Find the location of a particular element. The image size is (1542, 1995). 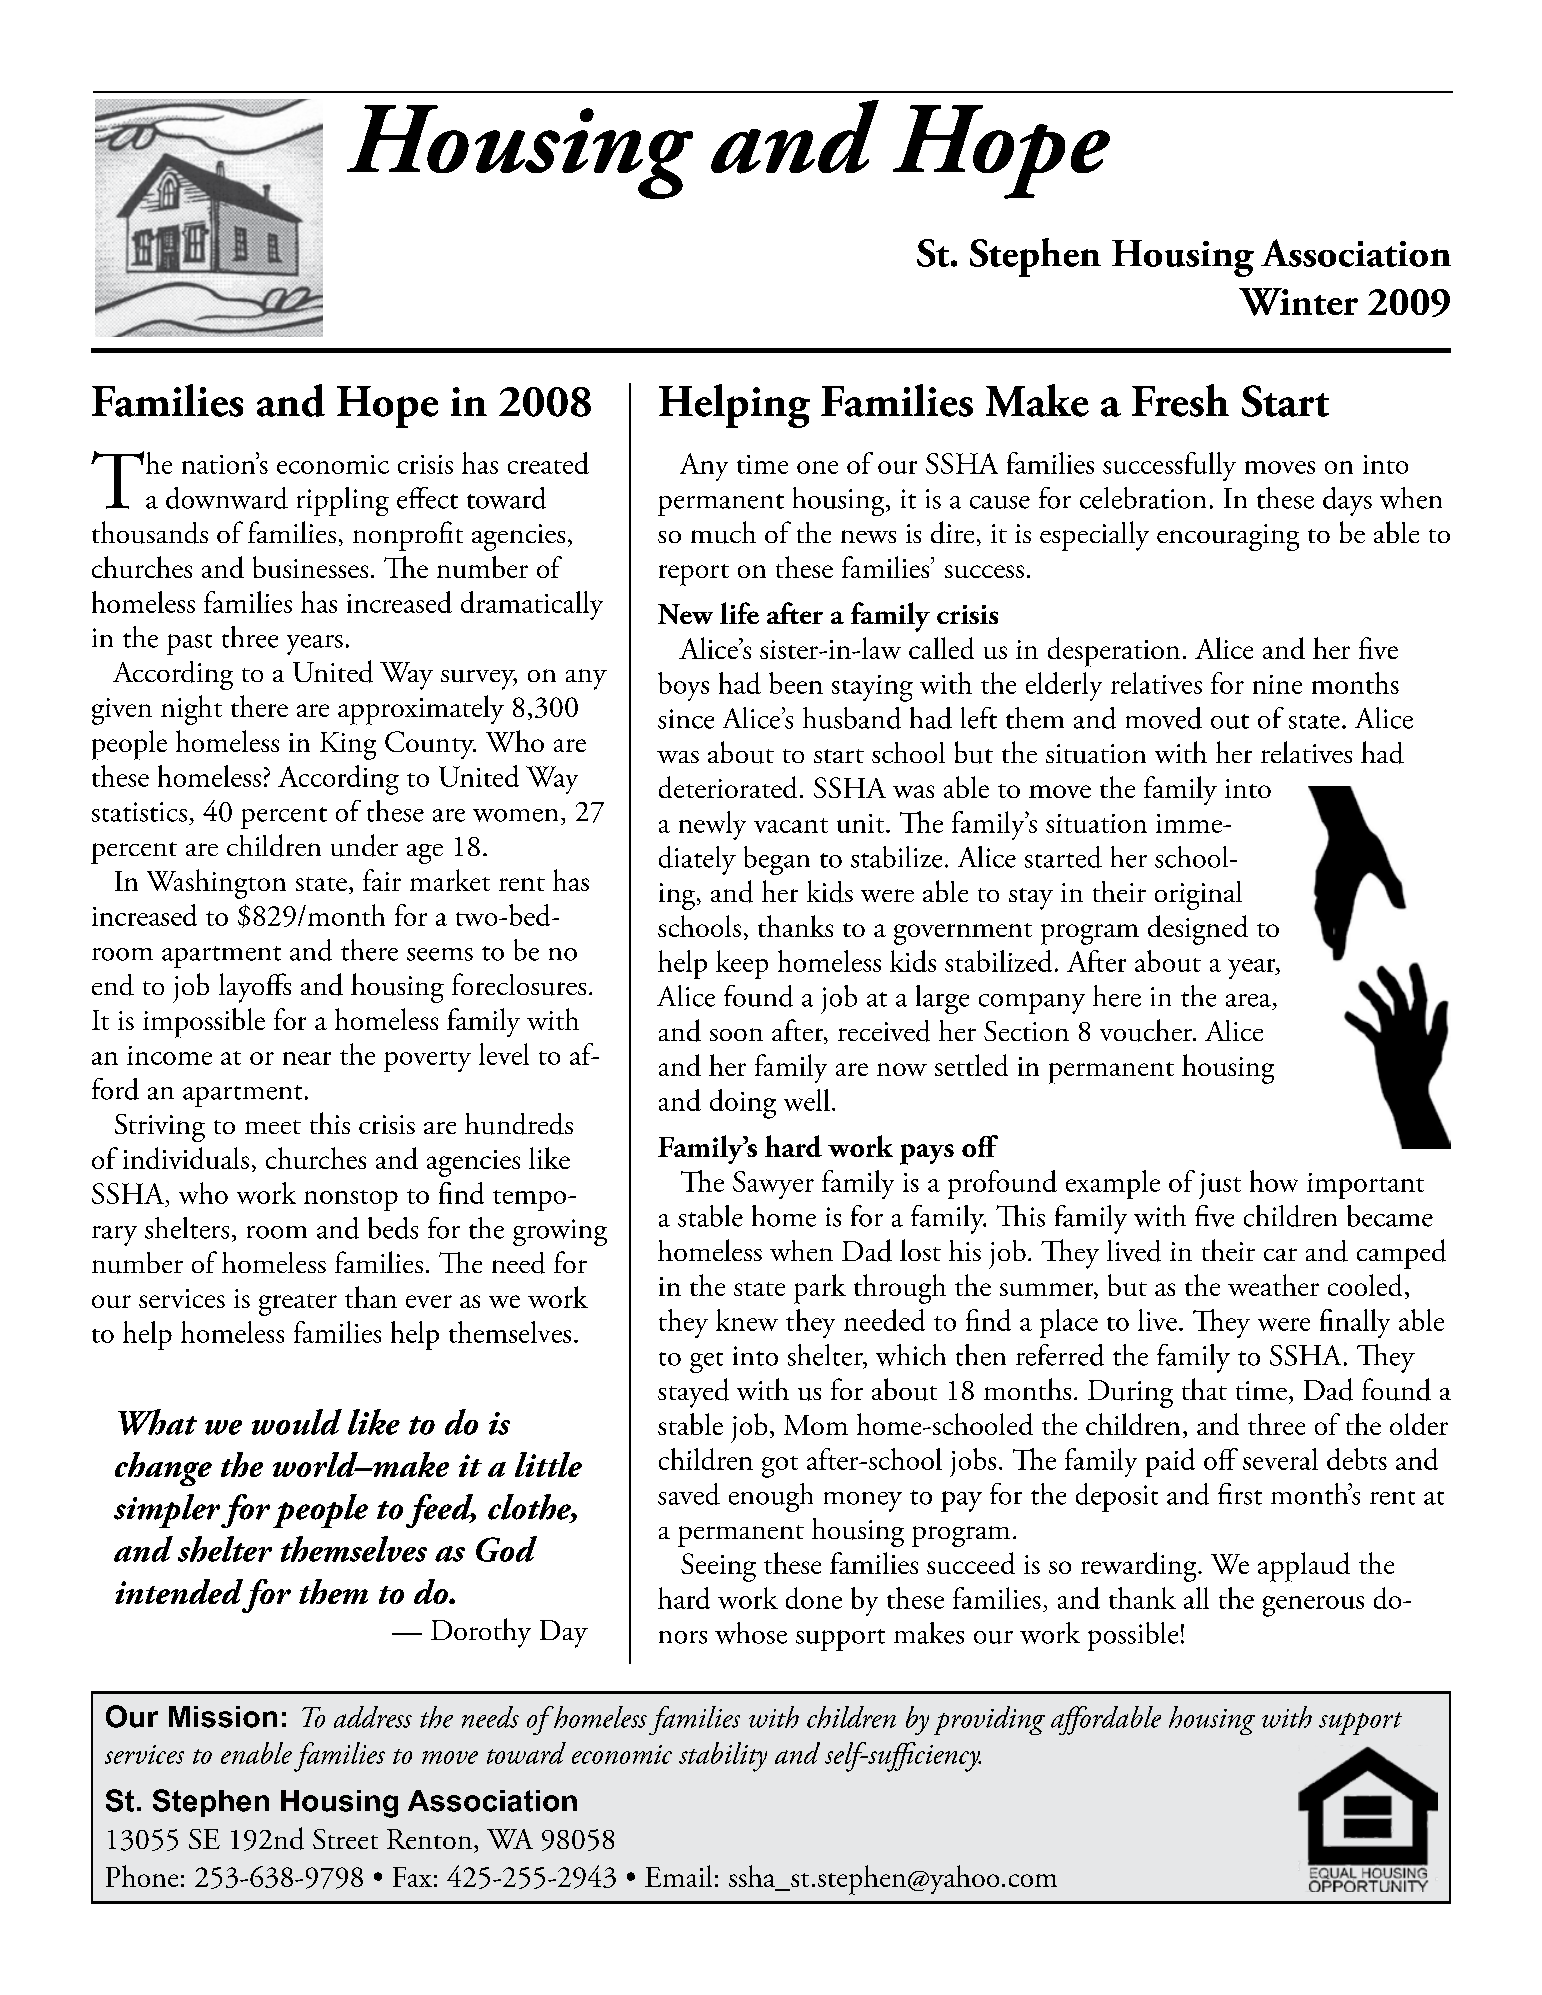

knew is located at coordinates (747, 1320).
